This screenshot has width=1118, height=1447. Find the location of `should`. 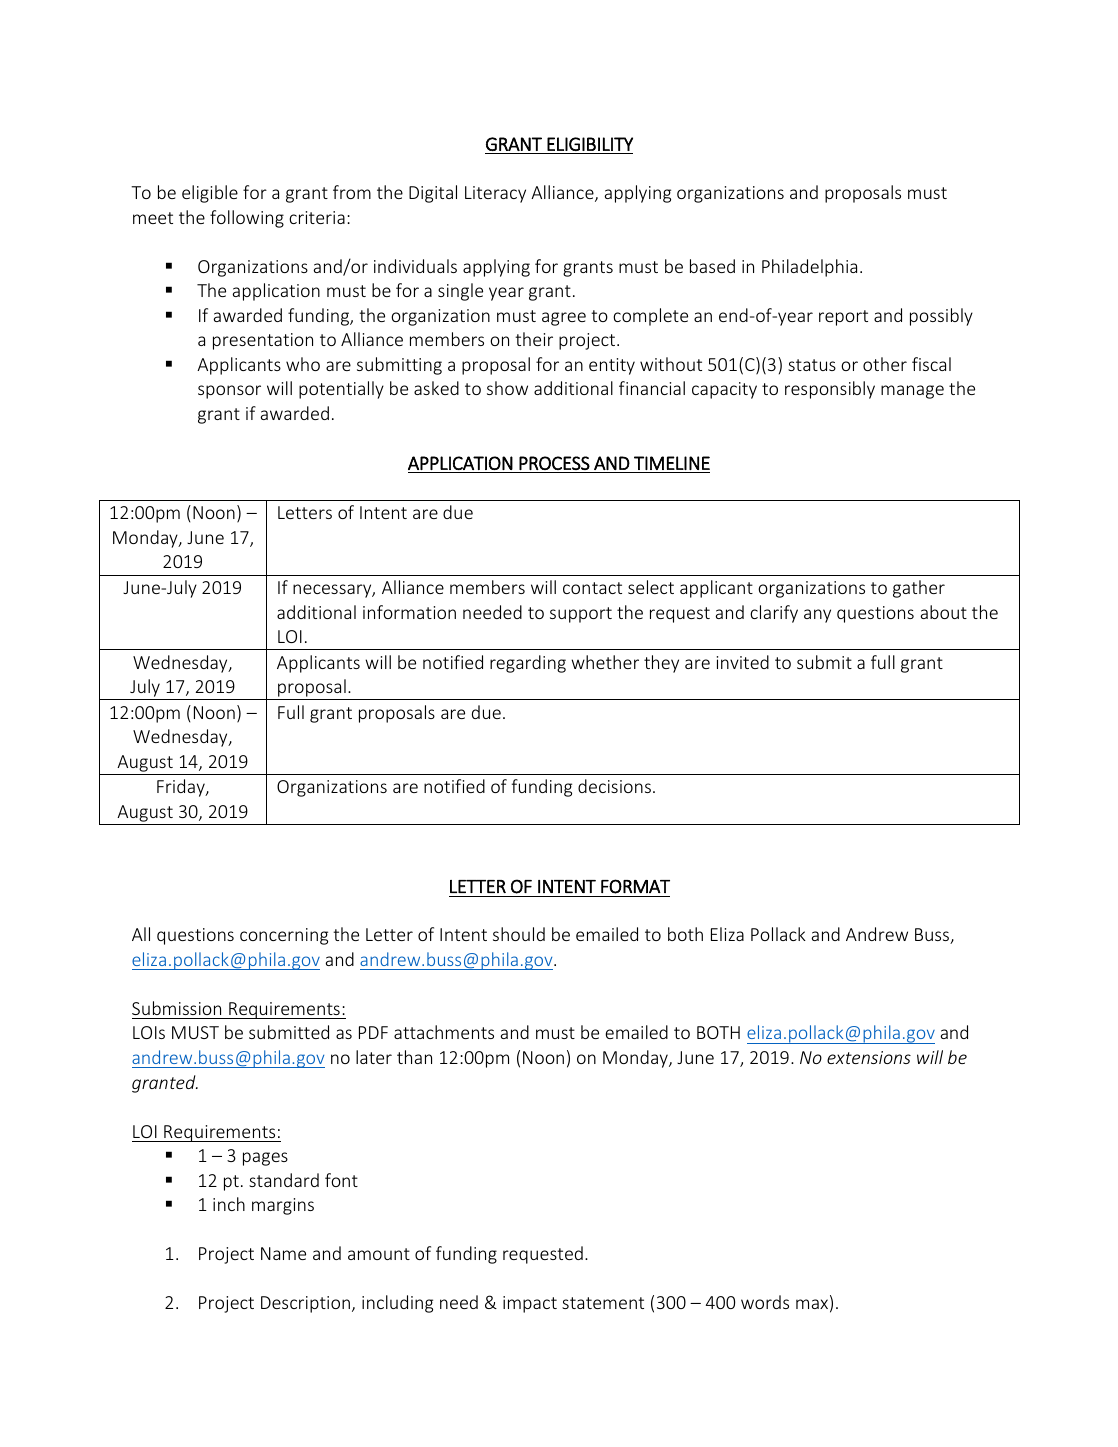

should is located at coordinates (519, 934).
